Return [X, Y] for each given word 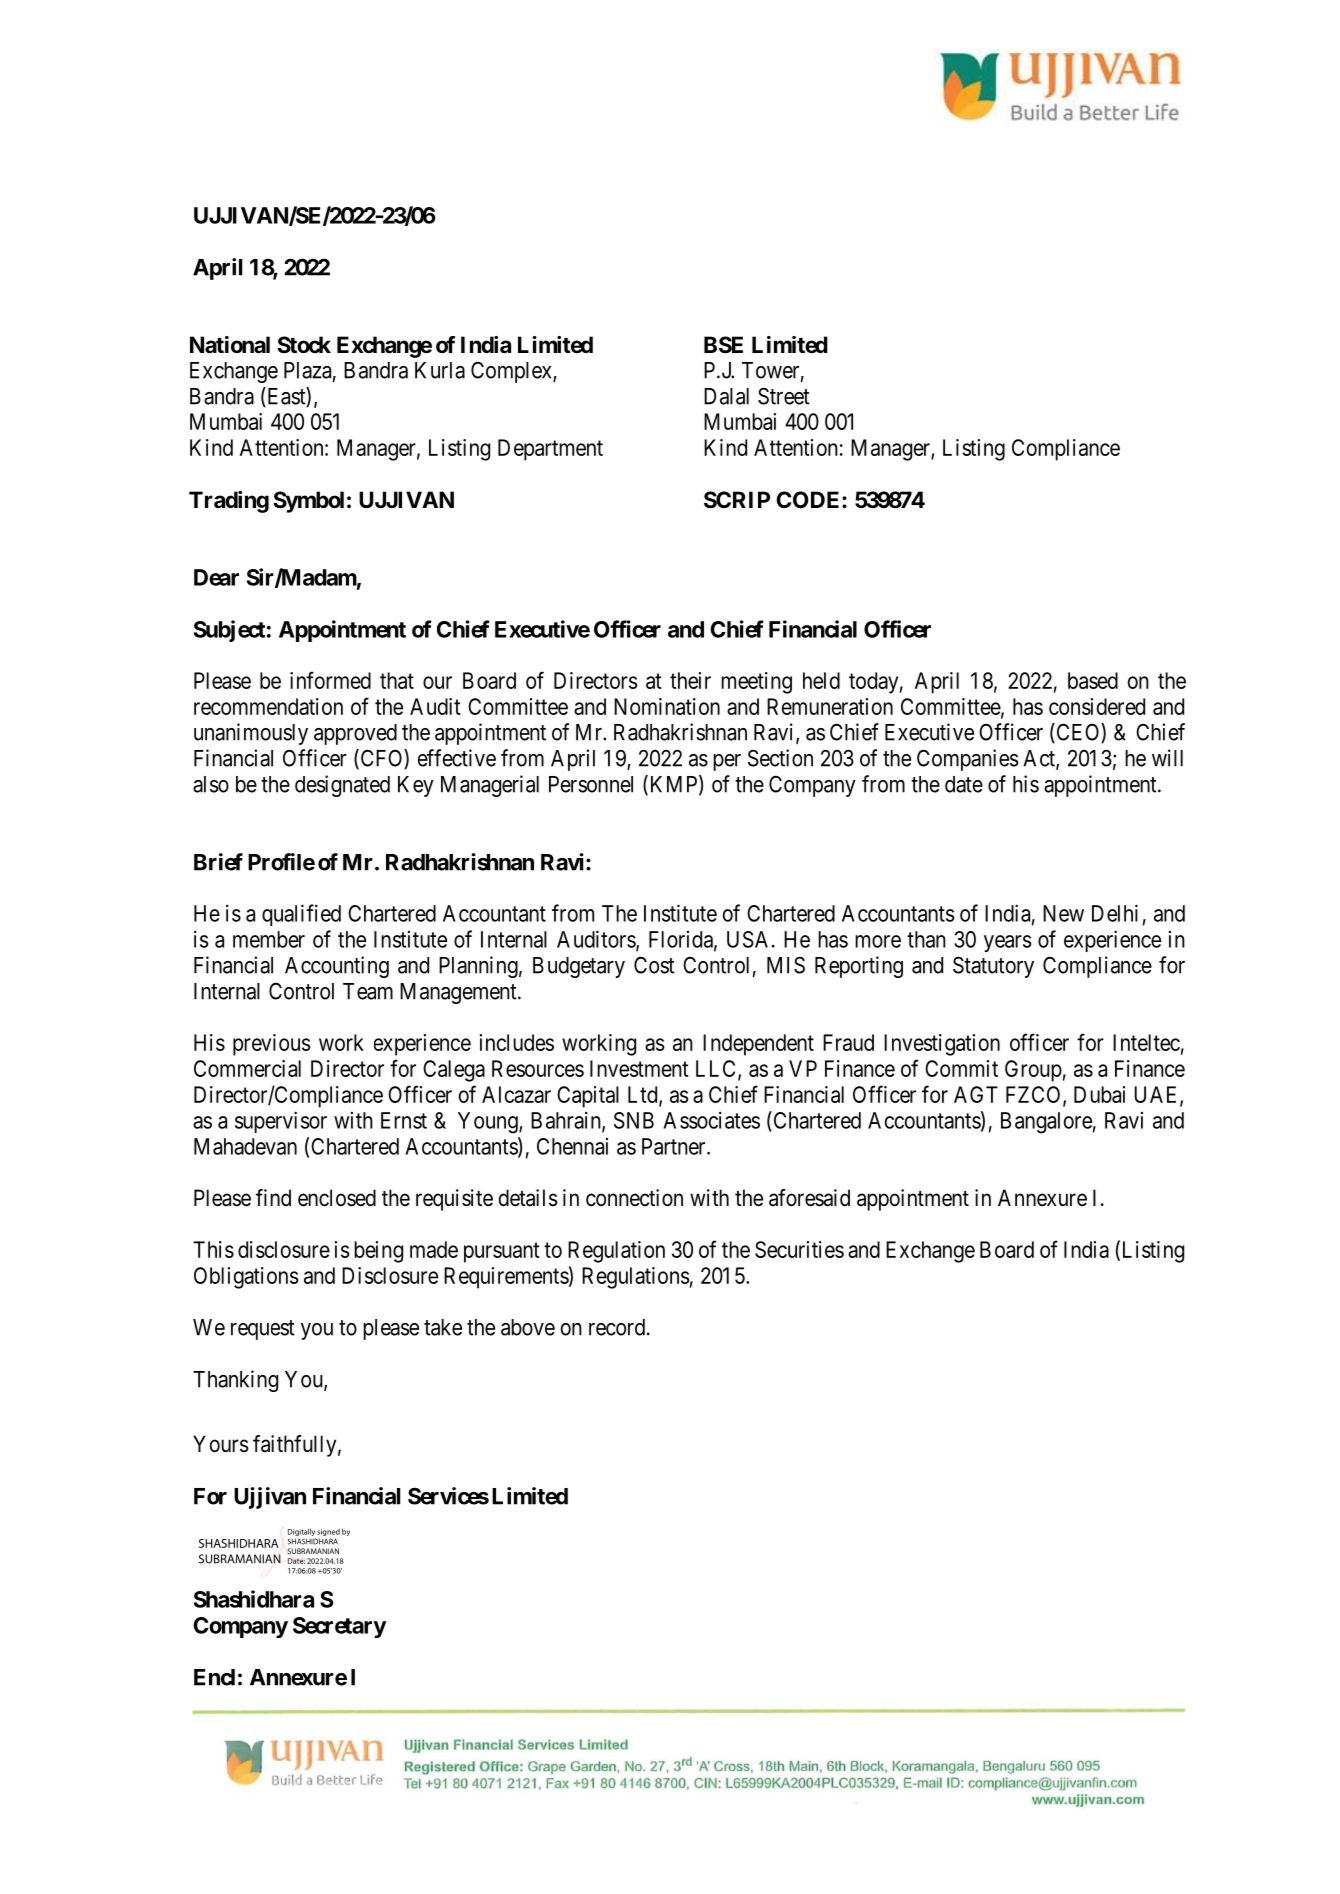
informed [330, 680]
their [690, 680]
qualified [301, 915]
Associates [711, 1120]
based [1093, 680]
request [263, 1330]
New [1063, 913]
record [618, 1327]
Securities [799, 1249]
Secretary [339, 1627]
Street [784, 396]
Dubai [1099, 1094]
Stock [304, 345]
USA [750, 939]
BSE [723, 345]
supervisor [281, 1122]
